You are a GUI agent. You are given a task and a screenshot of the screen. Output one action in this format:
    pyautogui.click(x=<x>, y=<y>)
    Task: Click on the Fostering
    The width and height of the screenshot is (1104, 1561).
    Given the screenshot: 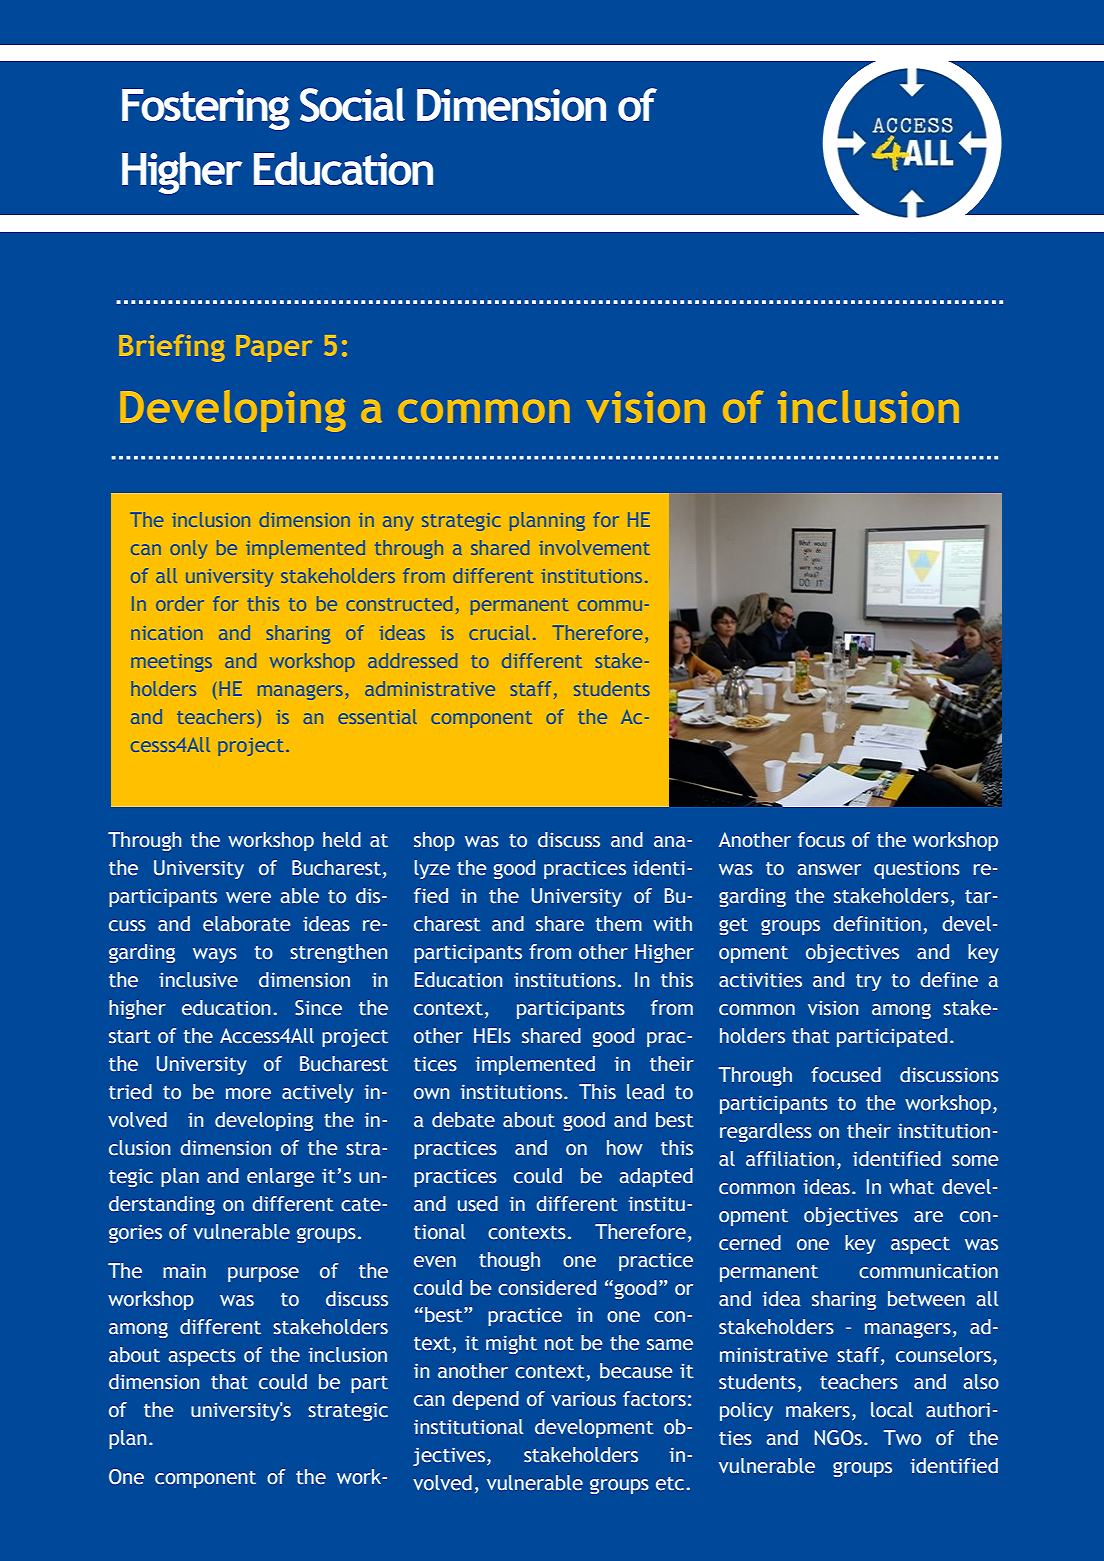 What is the action you would take?
    pyautogui.click(x=206, y=109)
